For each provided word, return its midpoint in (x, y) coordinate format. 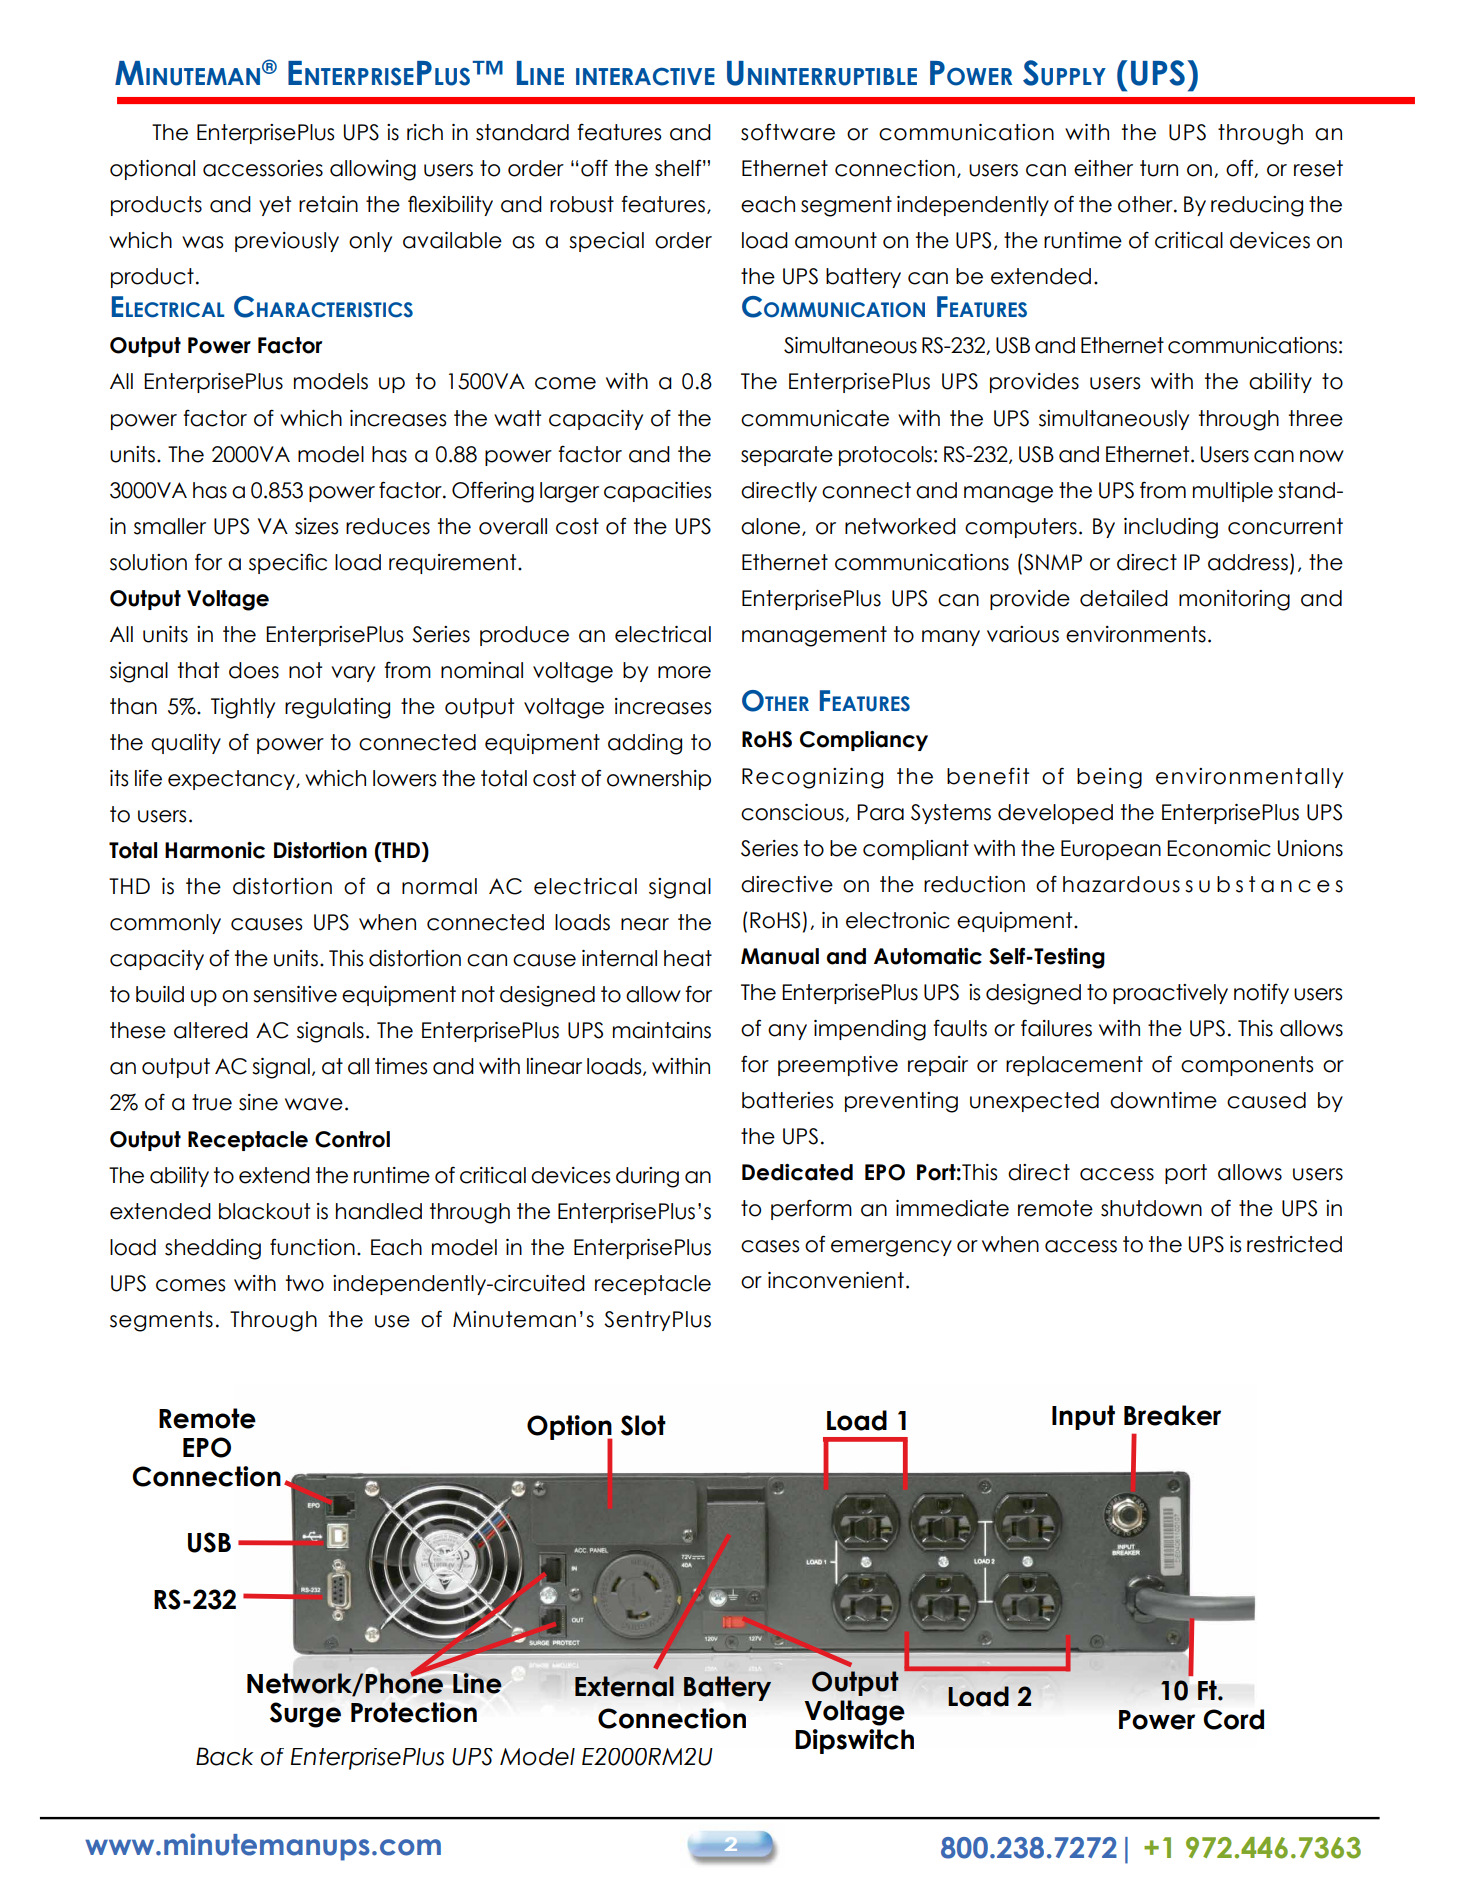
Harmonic (215, 850)
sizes (316, 526)
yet (275, 206)
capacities (657, 492)
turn (1159, 168)
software (788, 132)
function (312, 1247)
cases (770, 1246)
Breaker (1172, 1415)
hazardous (1121, 884)
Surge (305, 1715)
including (1171, 528)
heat (688, 958)
